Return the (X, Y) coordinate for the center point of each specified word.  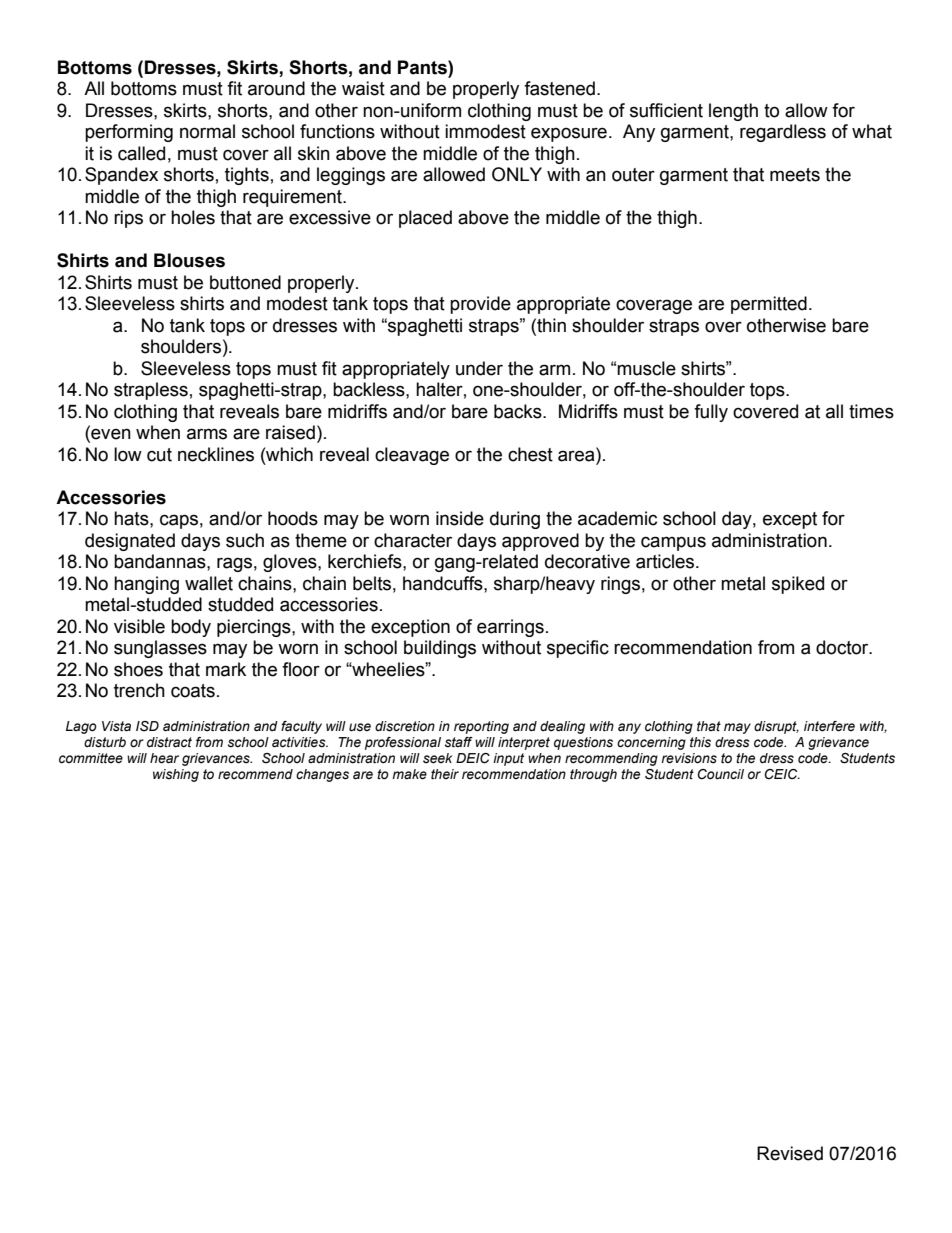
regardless (783, 133)
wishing (176, 775)
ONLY (517, 174)
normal (207, 131)
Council (721, 774)
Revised (790, 1153)
